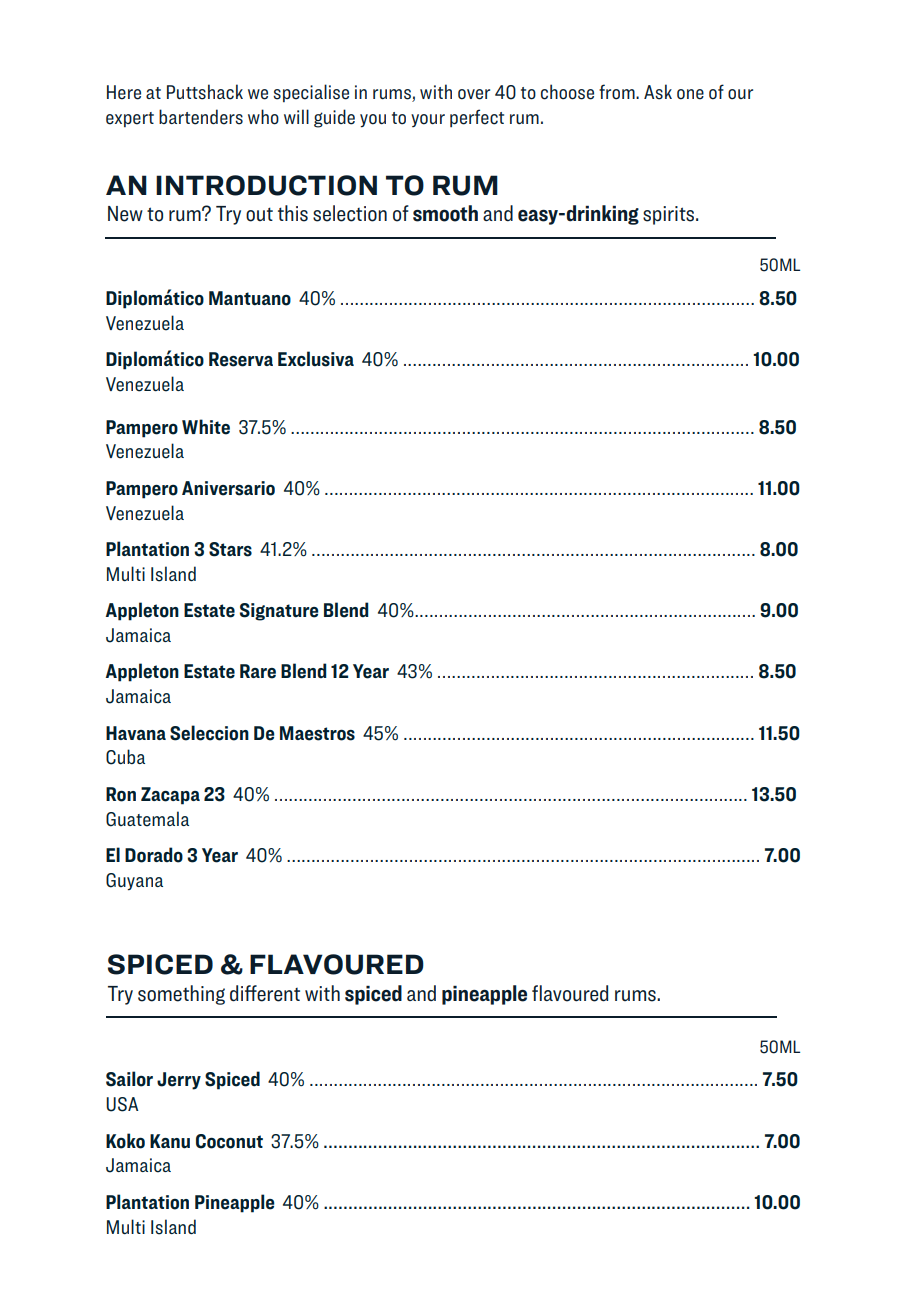  I want to click on Rare, so click(258, 671).
